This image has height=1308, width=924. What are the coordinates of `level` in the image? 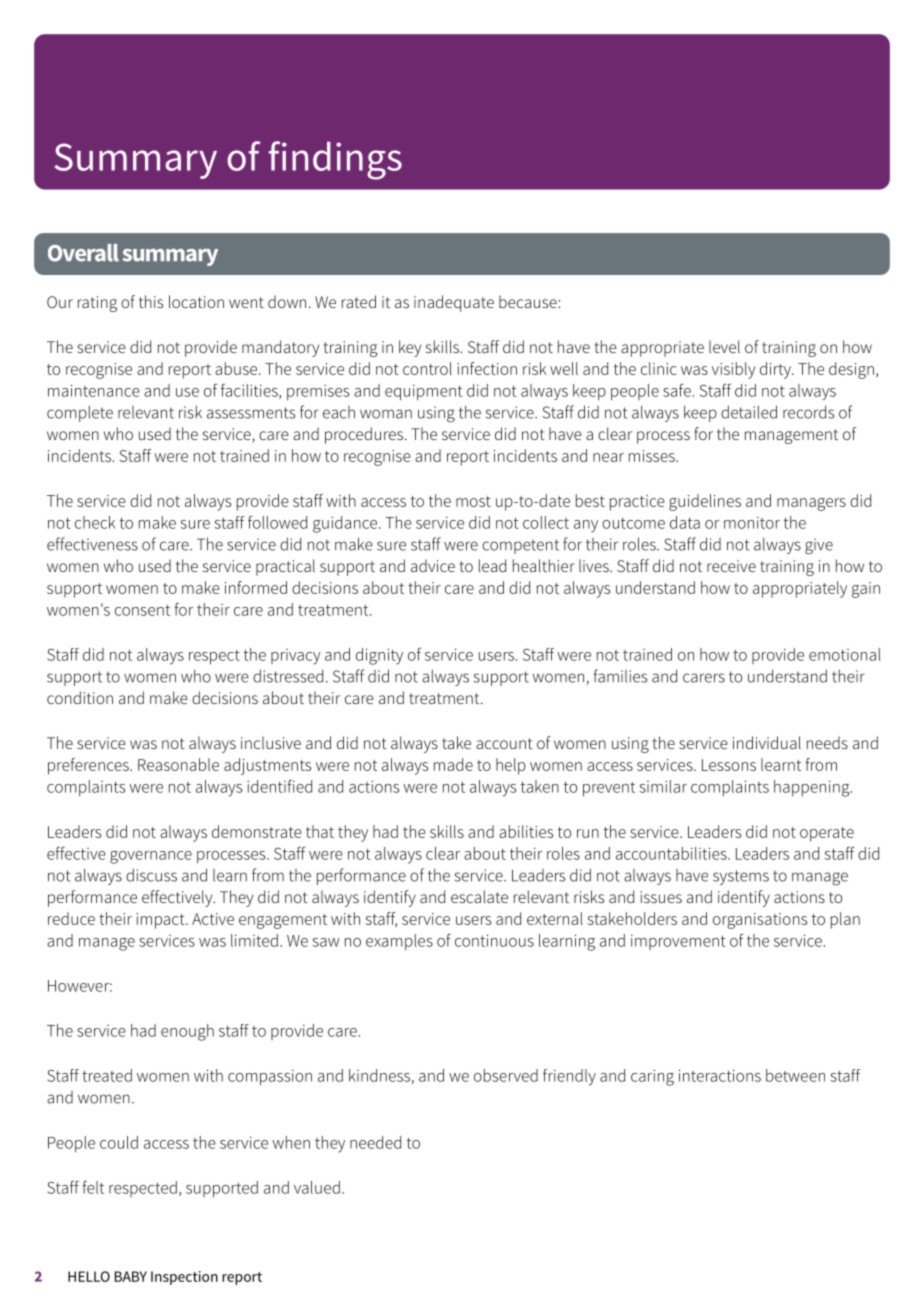 It's located at (724, 346).
